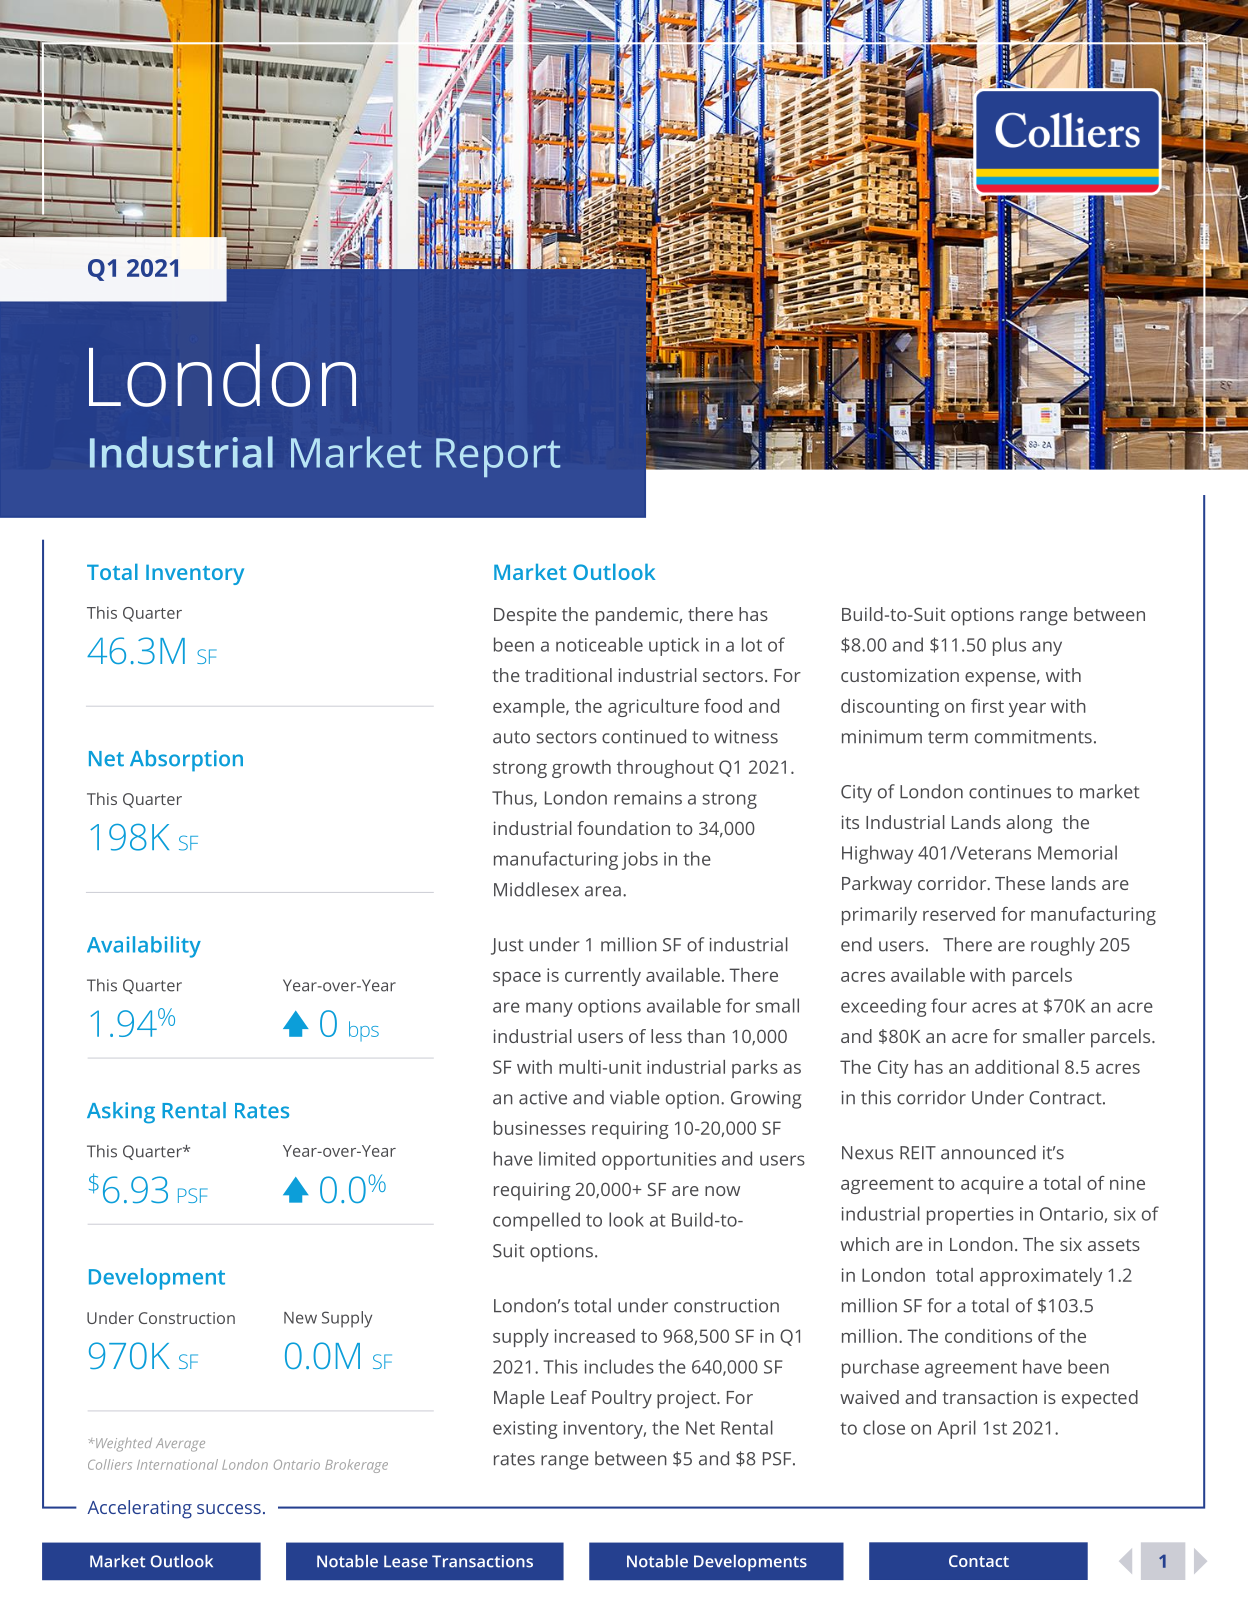  Describe the element at coordinates (186, 761) in the screenshot. I see `Absorption` at that location.
